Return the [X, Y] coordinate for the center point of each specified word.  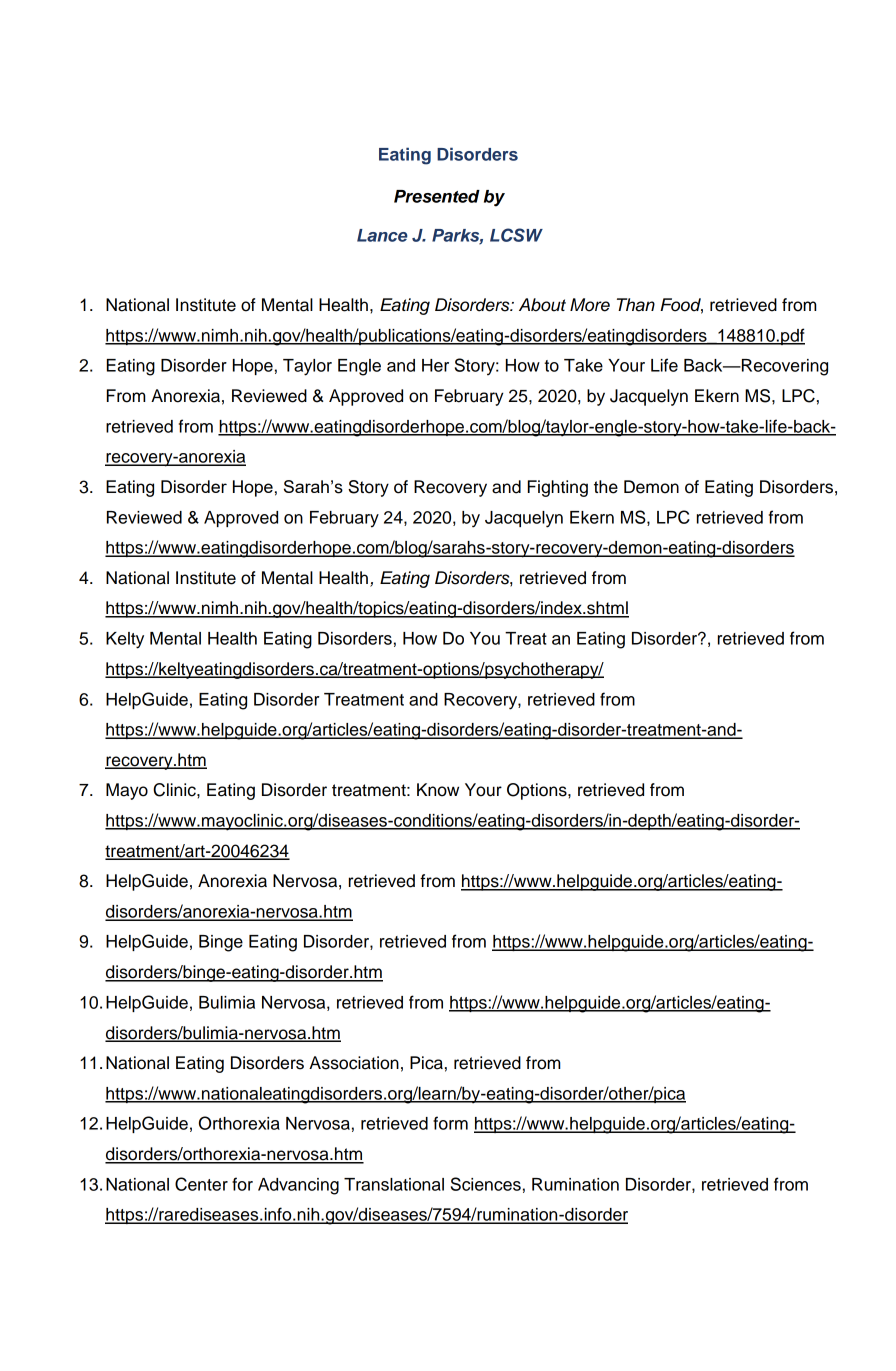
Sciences [486, 1184]
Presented [437, 196]
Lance [382, 235]
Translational [394, 1184]
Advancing [298, 1186]
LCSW [516, 235]
